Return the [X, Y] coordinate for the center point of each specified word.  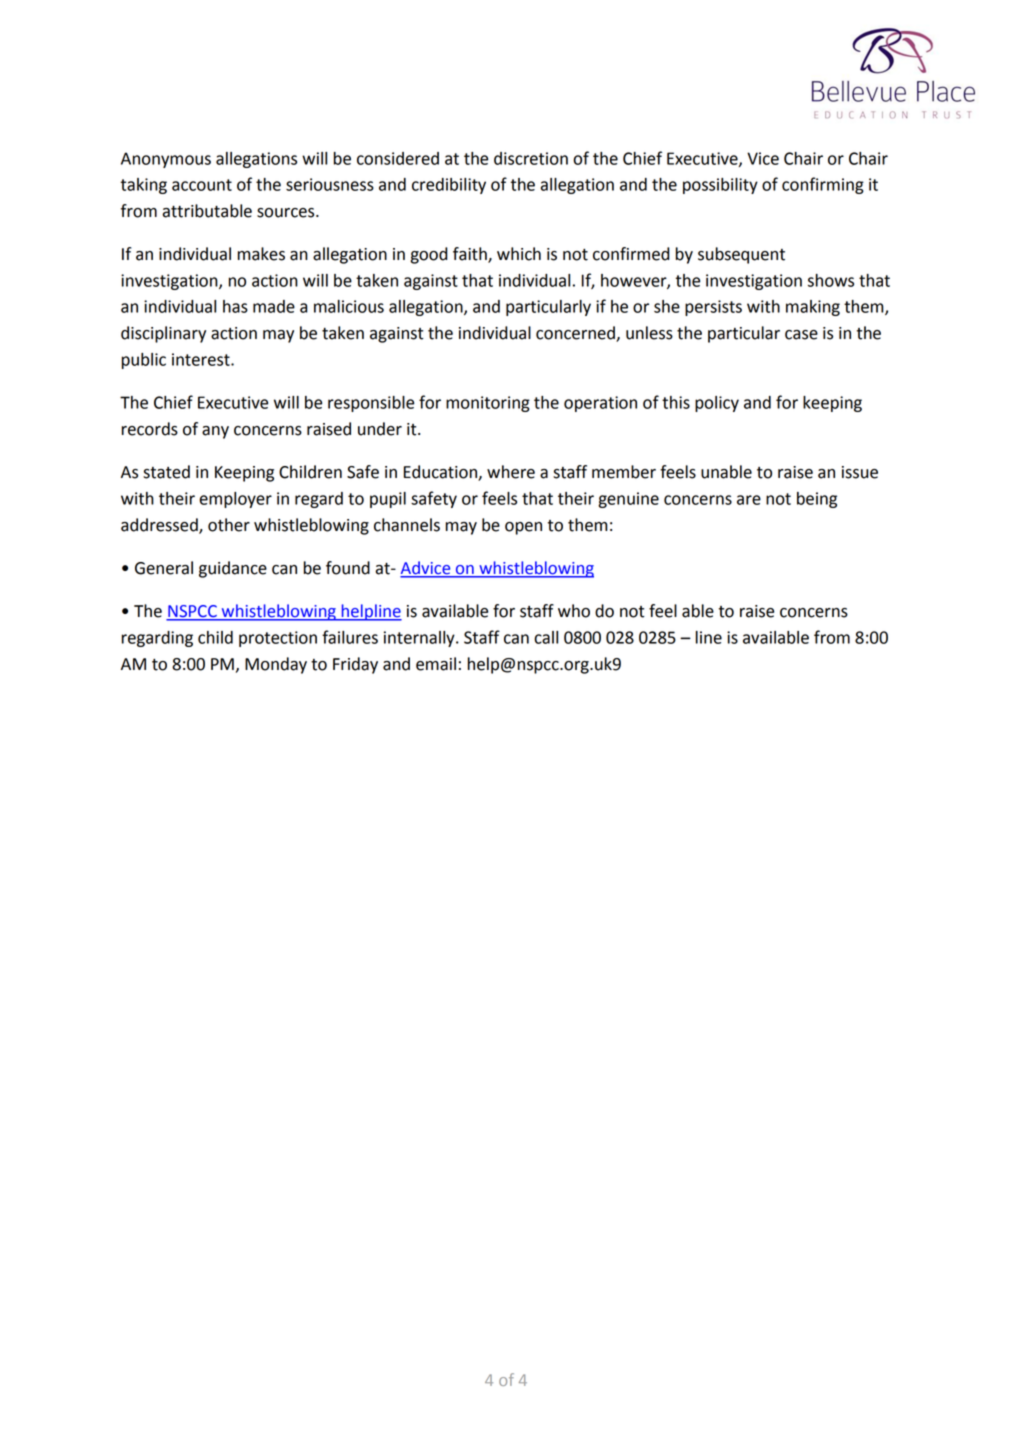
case [801, 335]
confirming [823, 185]
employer [235, 500]
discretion [531, 158]
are [749, 500]
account [202, 185]
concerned [576, 334]
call [546, 637]
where [511, 472]
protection [278, 639]
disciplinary [163, 334]
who [574, 611]
